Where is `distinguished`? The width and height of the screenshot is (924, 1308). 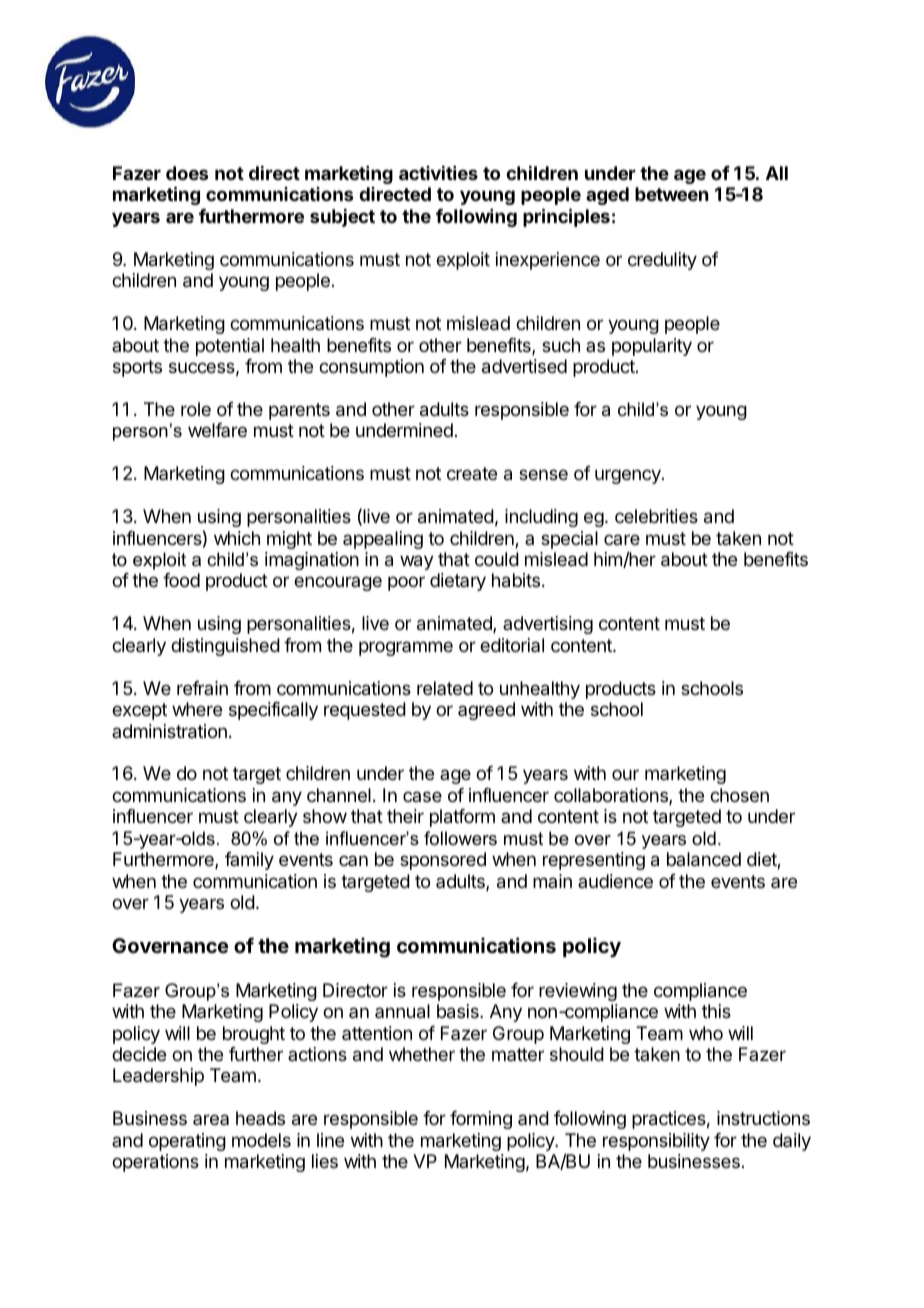
distinguished is located at coordinates (225, 647).
